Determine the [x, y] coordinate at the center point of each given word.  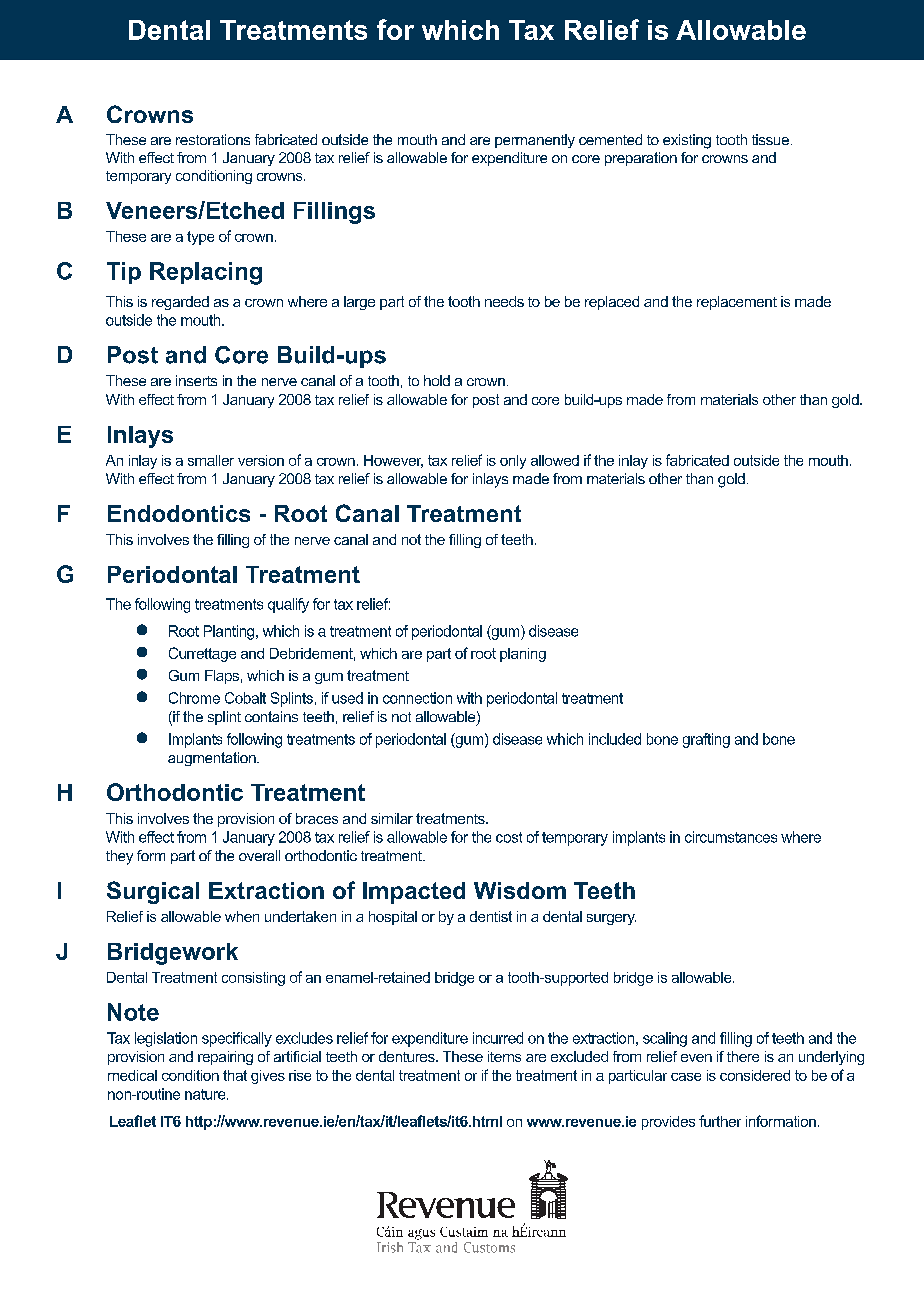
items [504, 1056]
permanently [535, 141]
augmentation [213, 759]
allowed [555, 460]
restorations [213, 139]
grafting [706, 740]
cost [509, 837]
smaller [211, 460]
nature [206, 1094]
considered [755, 1075]
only [513, 462]
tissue [770, 139]
